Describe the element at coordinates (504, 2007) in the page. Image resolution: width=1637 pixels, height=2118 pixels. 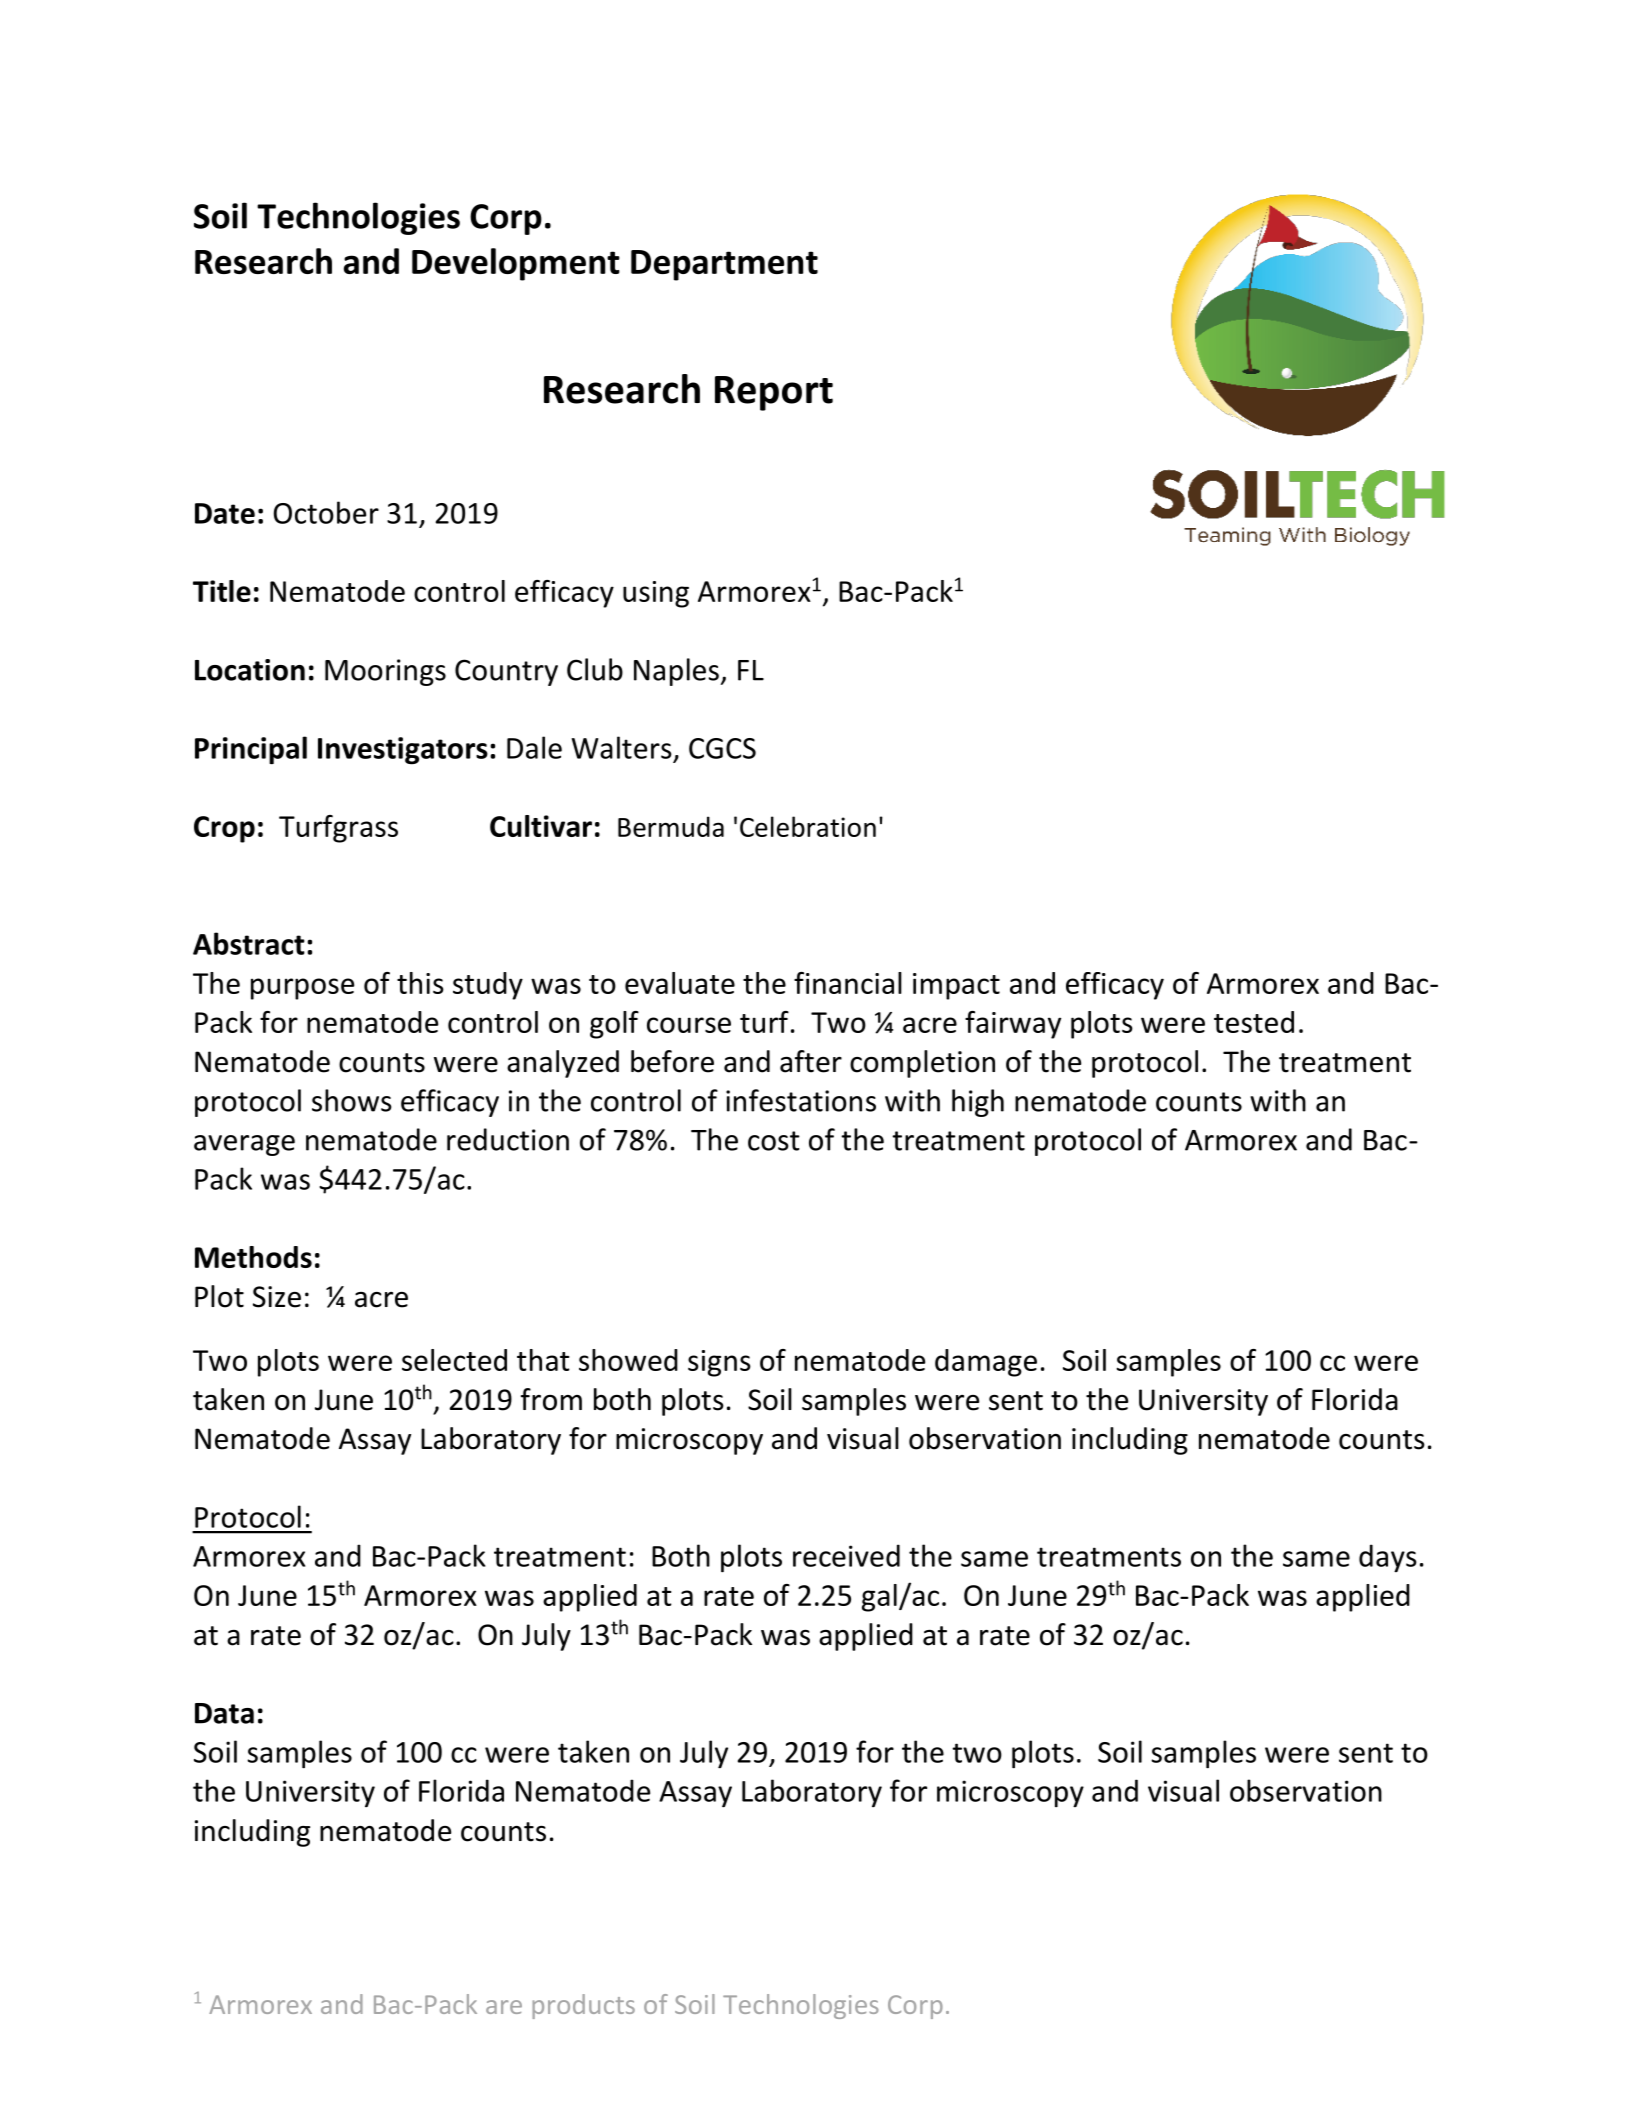
I see `are` at that location.
